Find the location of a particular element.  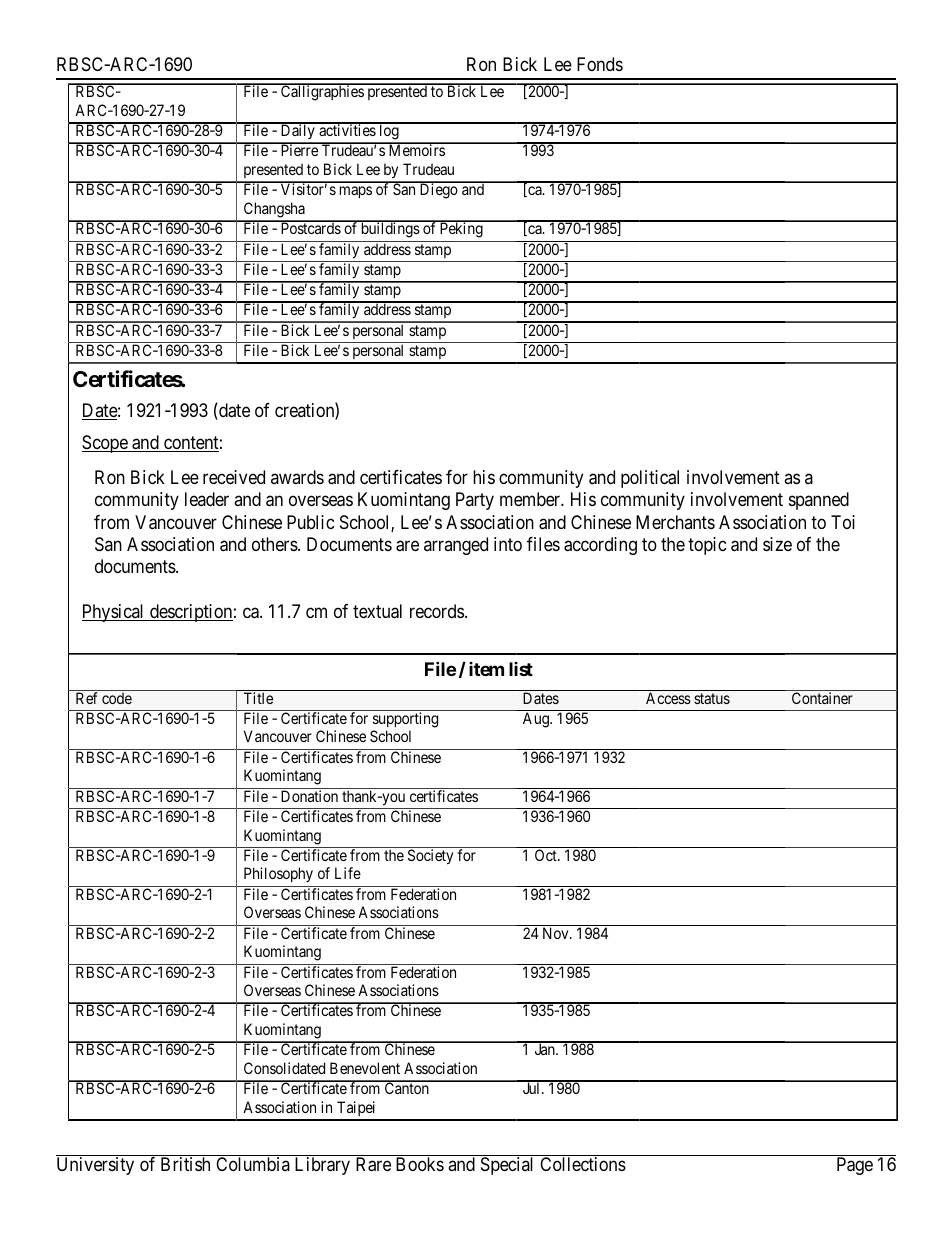

Special is located at coordinates (507, 1166).
